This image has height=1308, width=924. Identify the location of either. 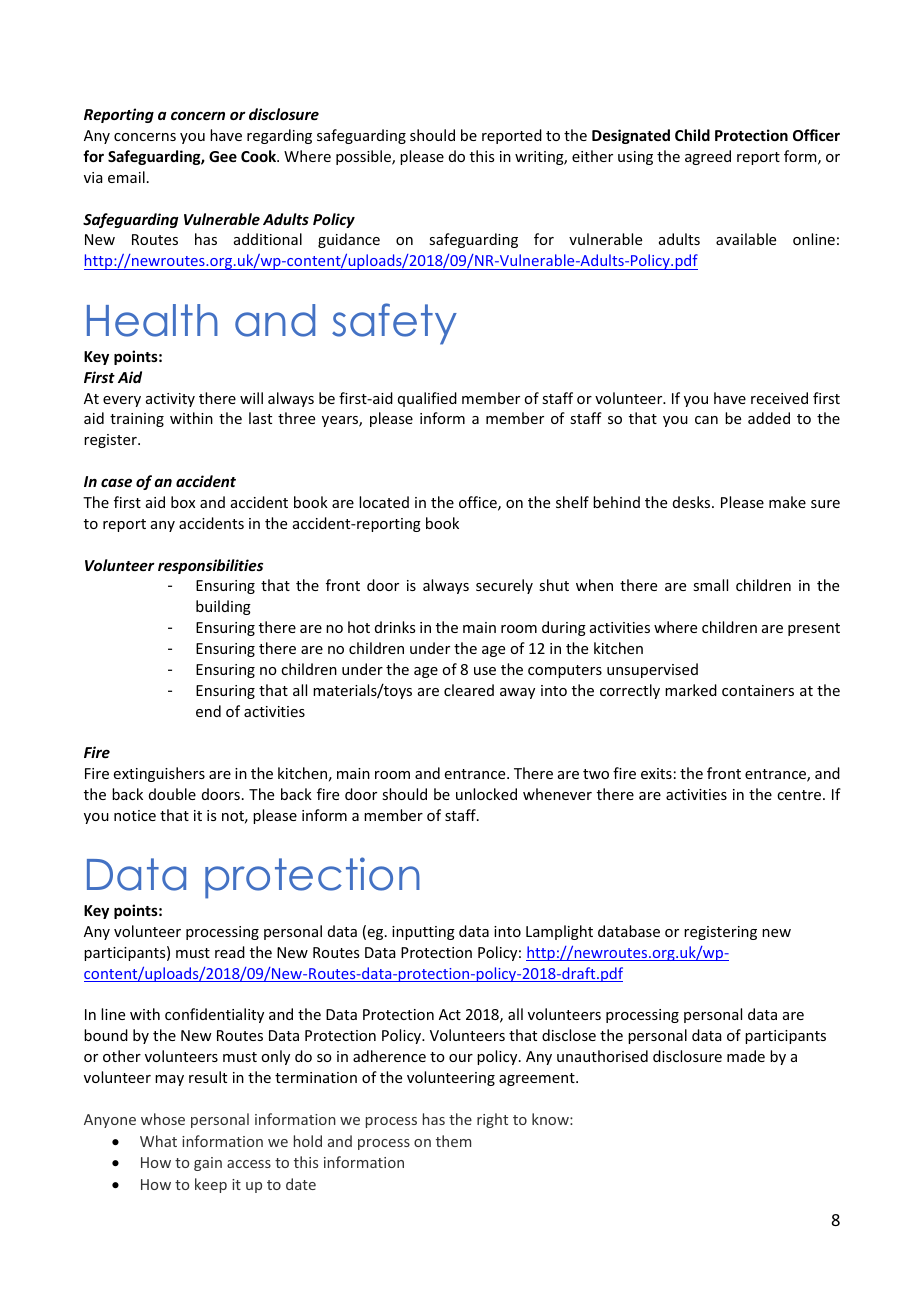
(592, 156).
